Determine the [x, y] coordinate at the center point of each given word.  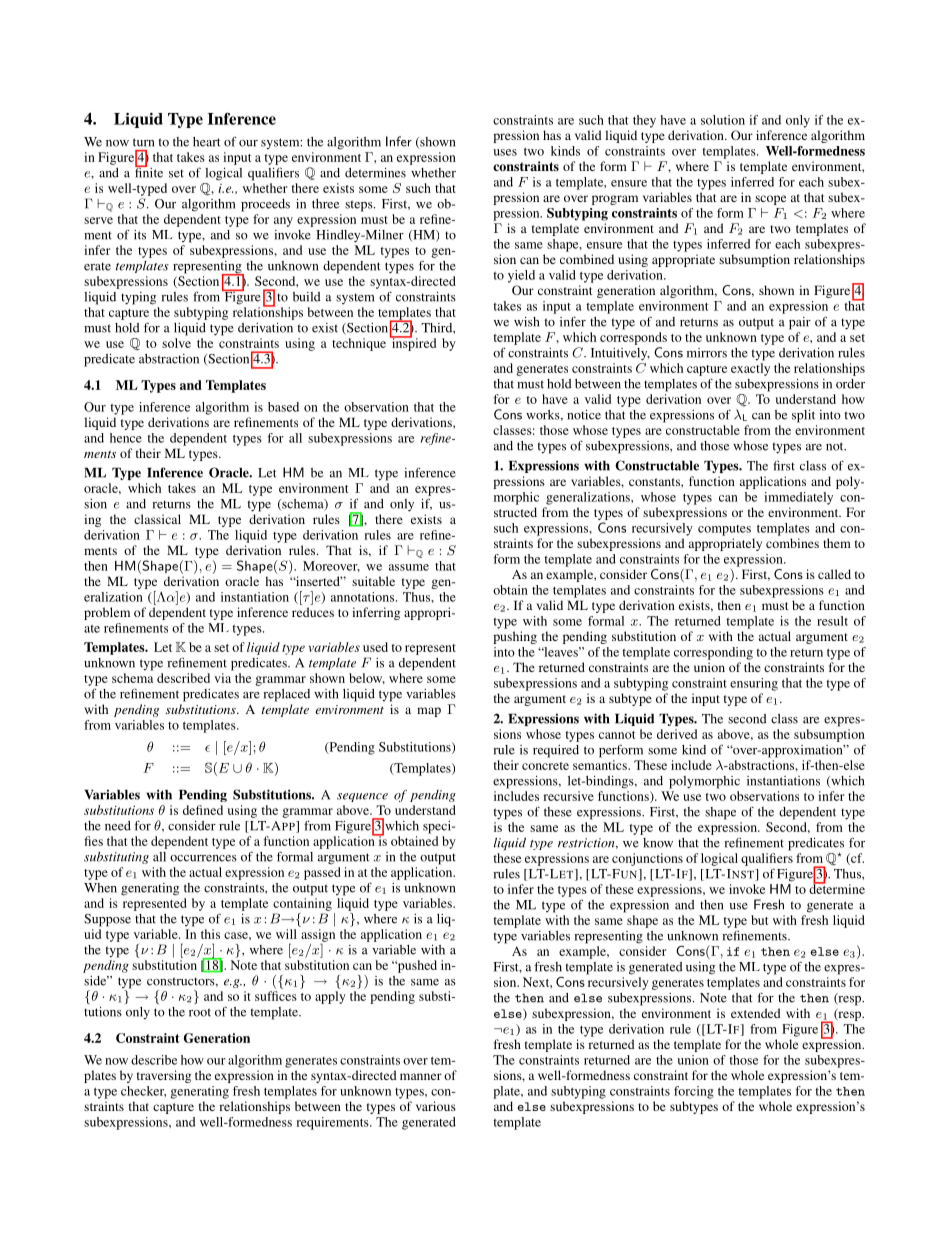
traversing [164, 1076]
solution [723, 120]
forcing [694, 1092]
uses [505, 152]
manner [421, 1076]
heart [207, 142]
